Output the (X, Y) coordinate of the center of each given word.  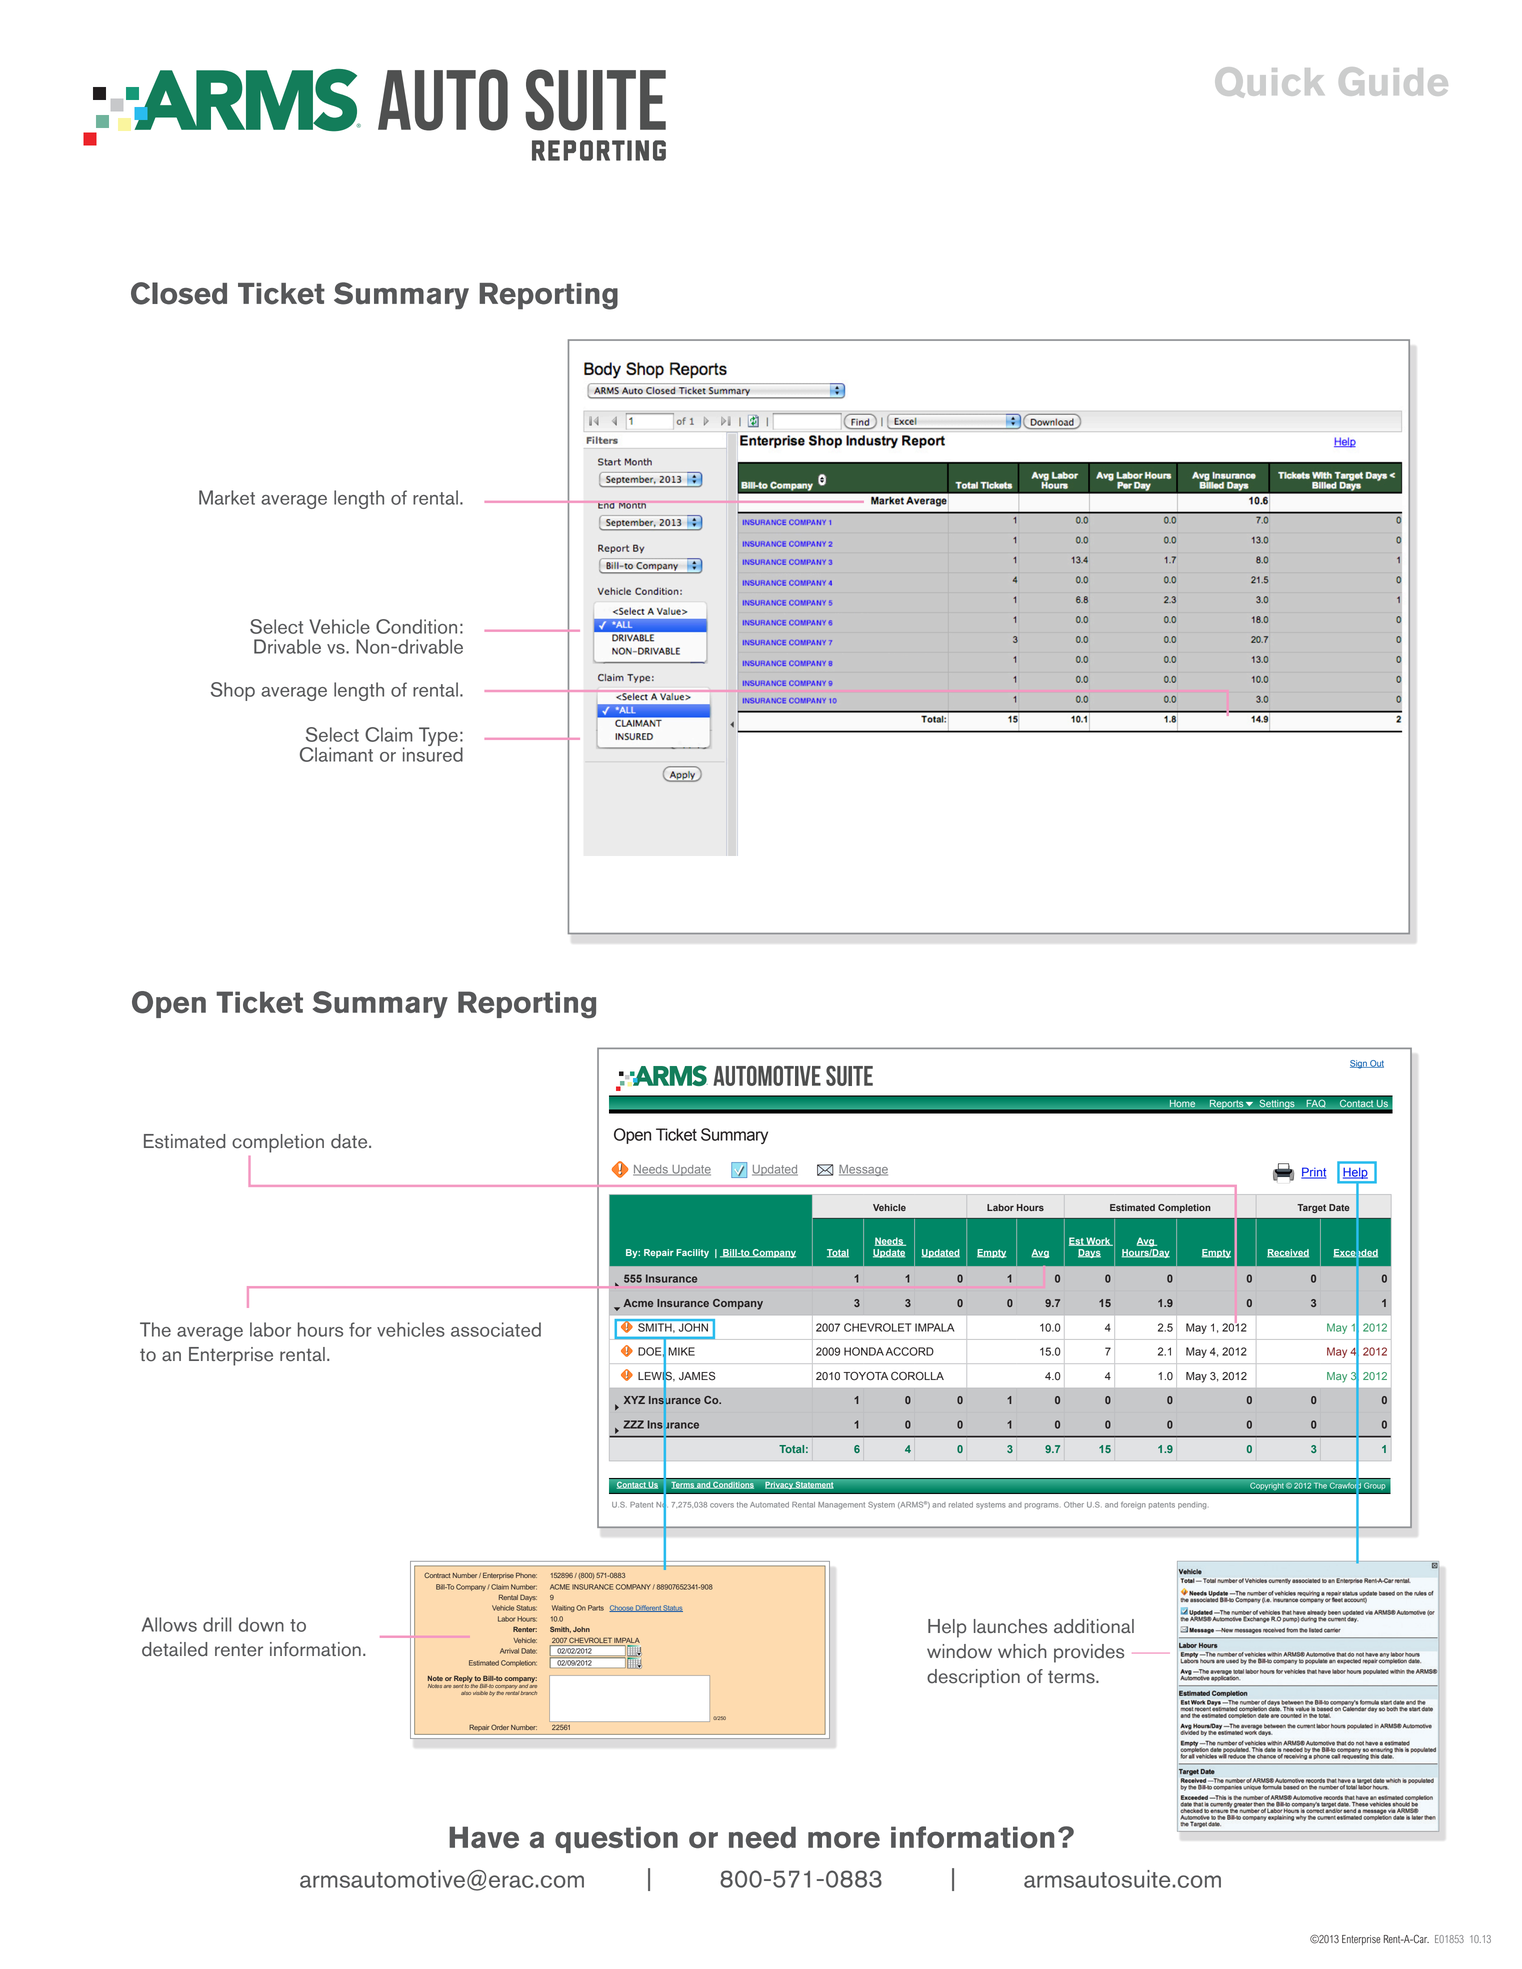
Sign (1359, 1064)
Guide (1393, 81)
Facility (692, 1253)
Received (1288, 1253)
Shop (233, 691)
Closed (179, 293)
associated (496, 1329)
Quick (1269, 82)
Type (438, 736)
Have (484, 1837)
